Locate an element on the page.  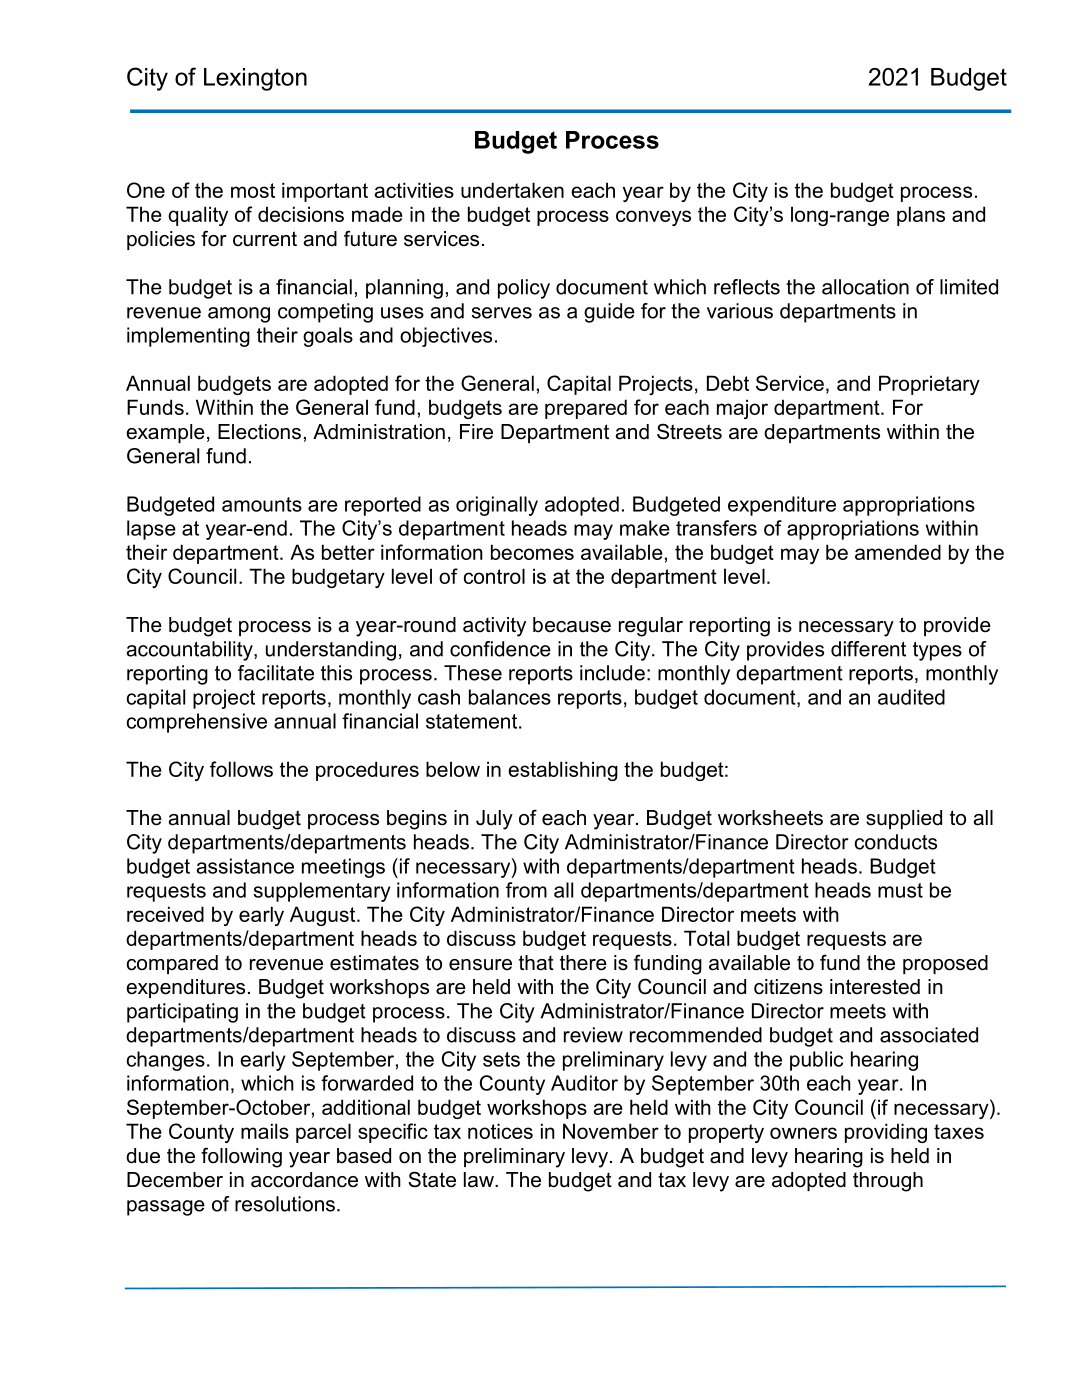
undertaken is located at coordinates (512, 190).
